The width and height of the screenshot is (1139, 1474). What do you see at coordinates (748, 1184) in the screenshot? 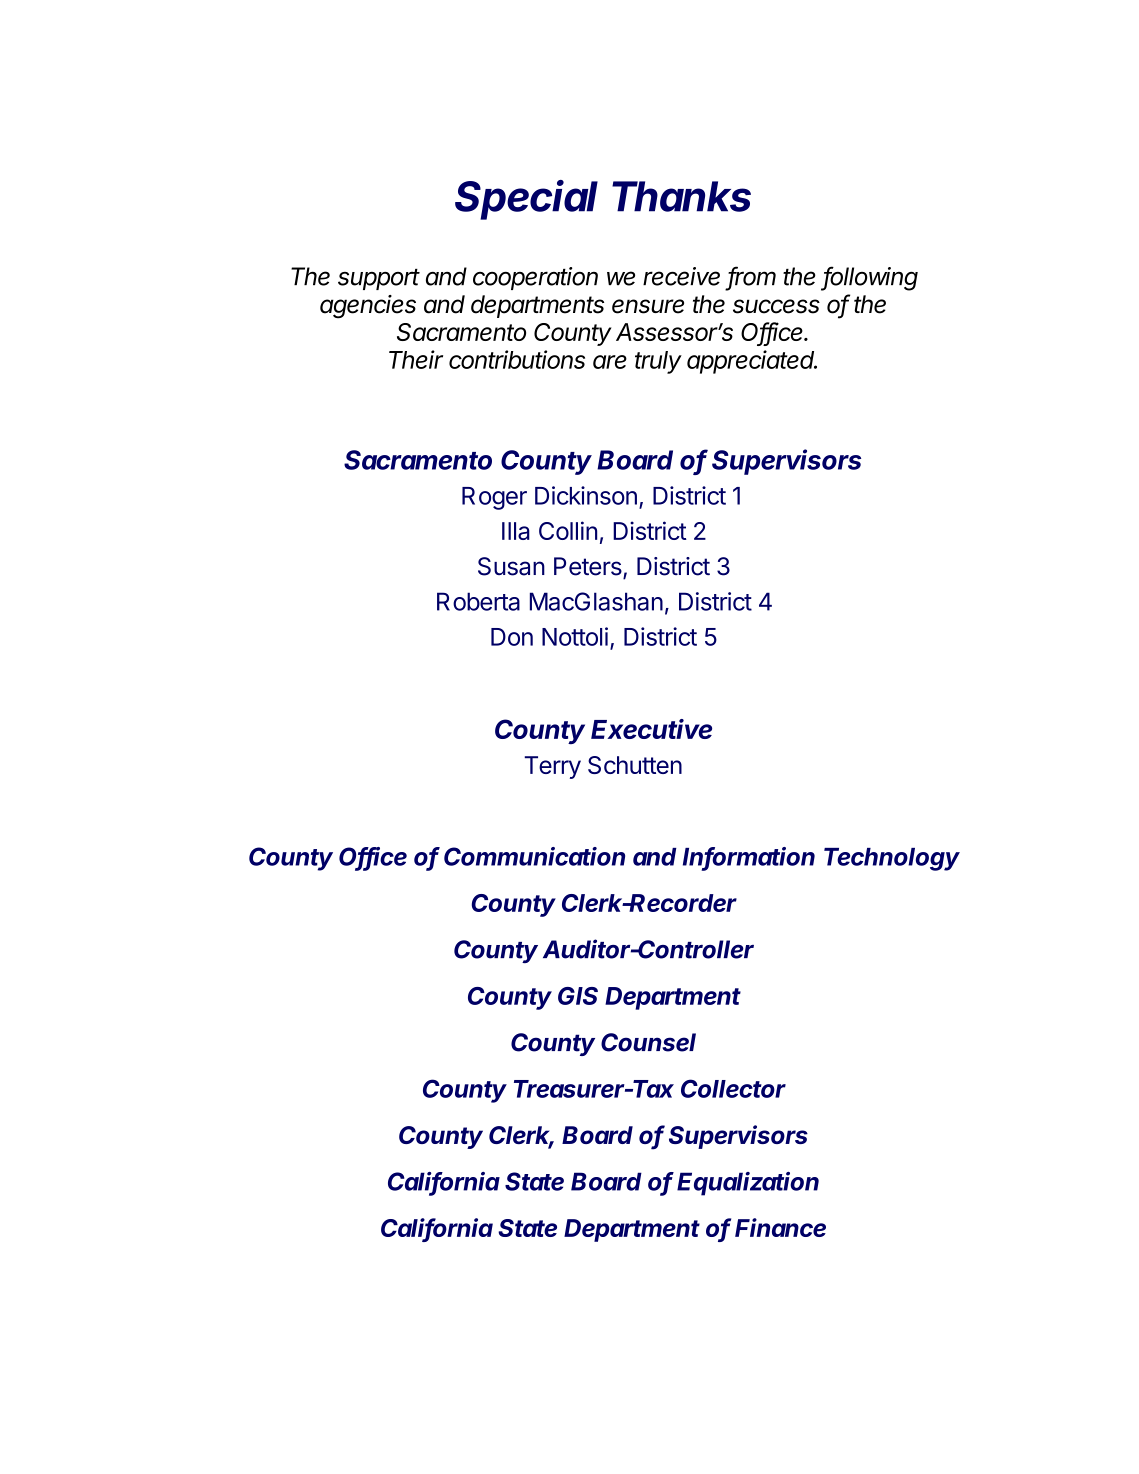
I see `Equalization` at bounding box center [748, 1184].
